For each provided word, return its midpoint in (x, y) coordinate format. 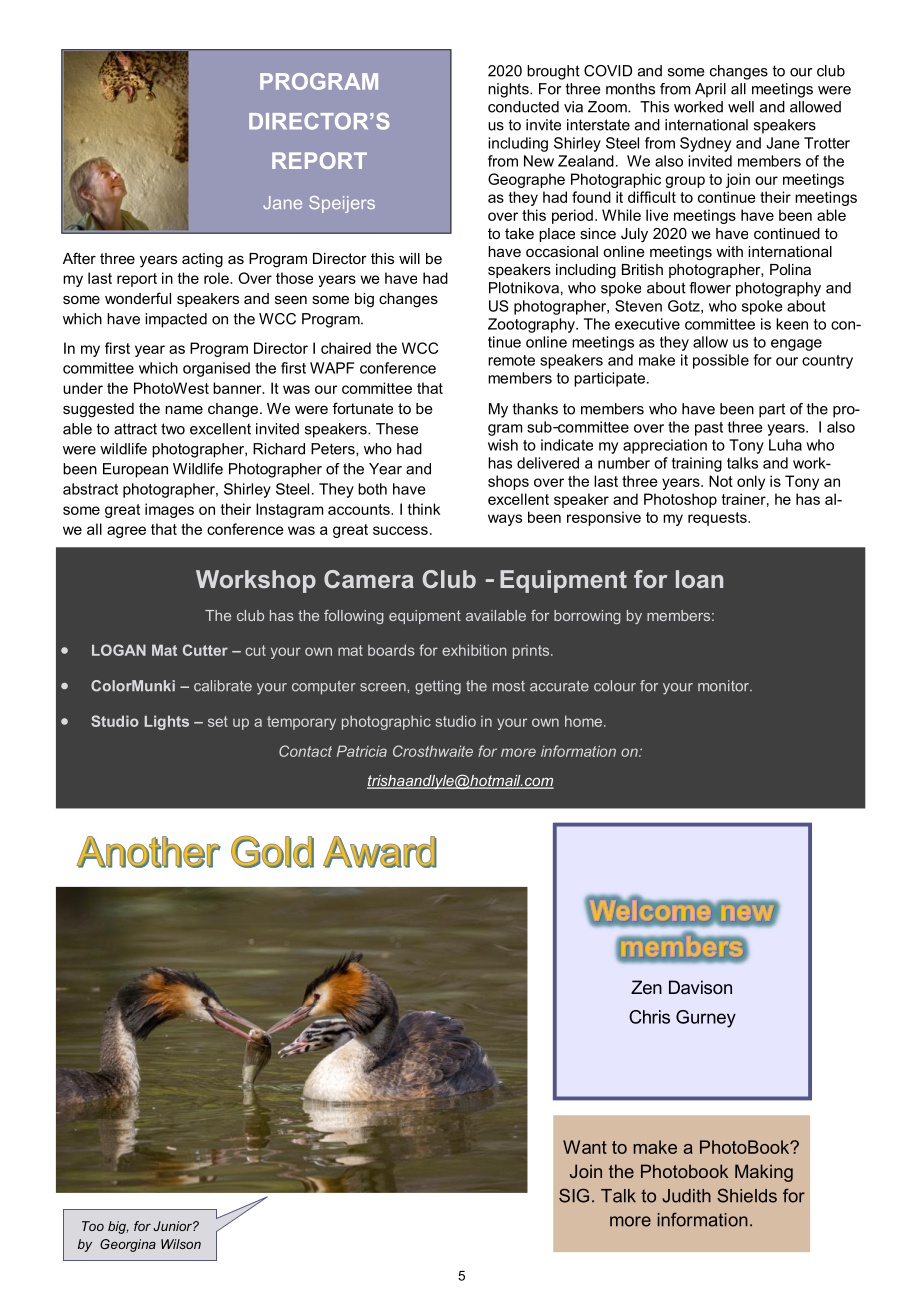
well (741, 107)
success (400, 530)
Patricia (362, 751)
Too (93, 1226)
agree (126, 532)
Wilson (181, 1244)
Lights (167, 722)
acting (202, 260)
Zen (646, 987)
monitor (724, 686)
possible (721, 361)
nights (509, 90)
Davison (700, 987)
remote (511, 360)
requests (718, 519)
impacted (176, 320)
